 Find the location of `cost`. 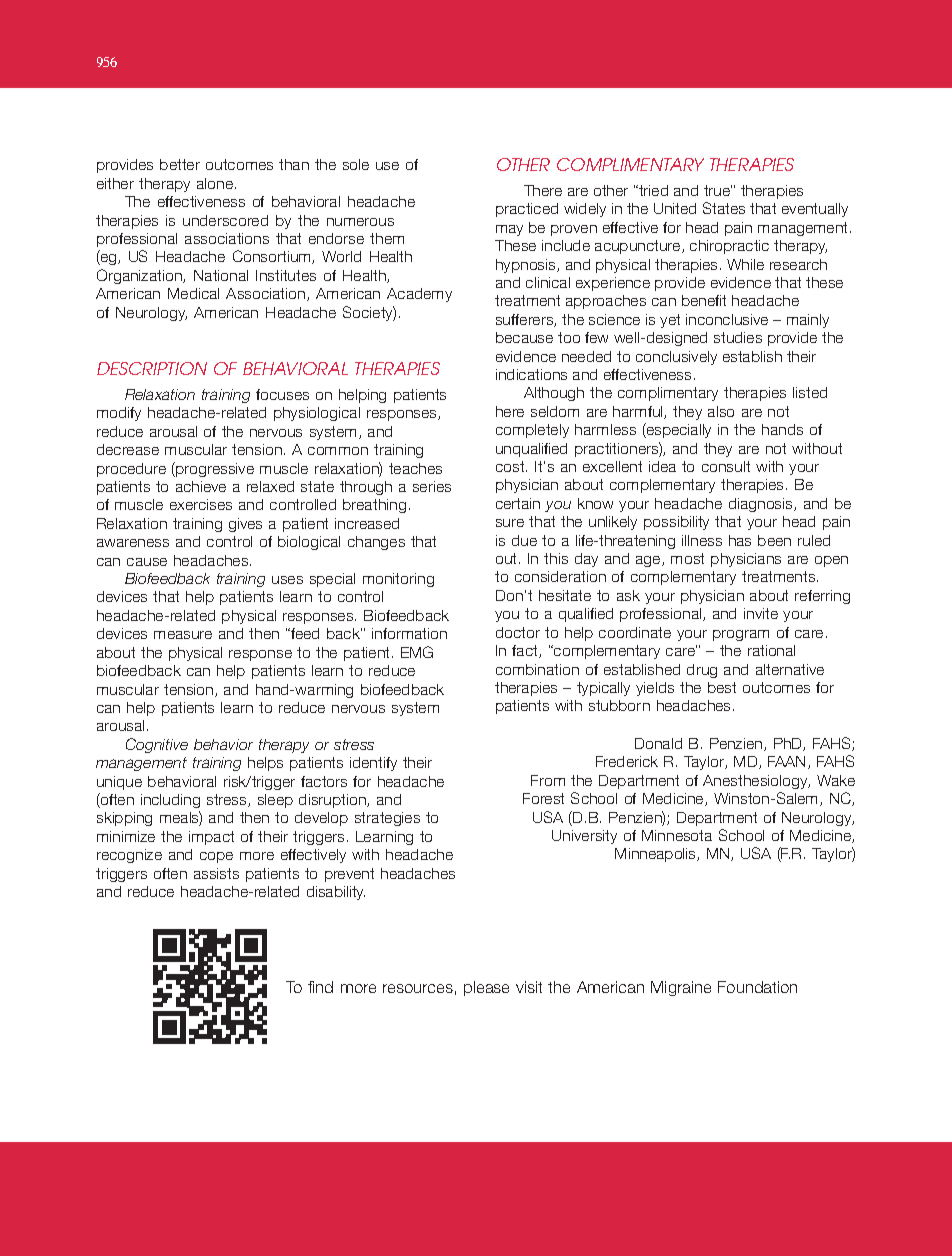

cost is located at coordinates (511, 466).
